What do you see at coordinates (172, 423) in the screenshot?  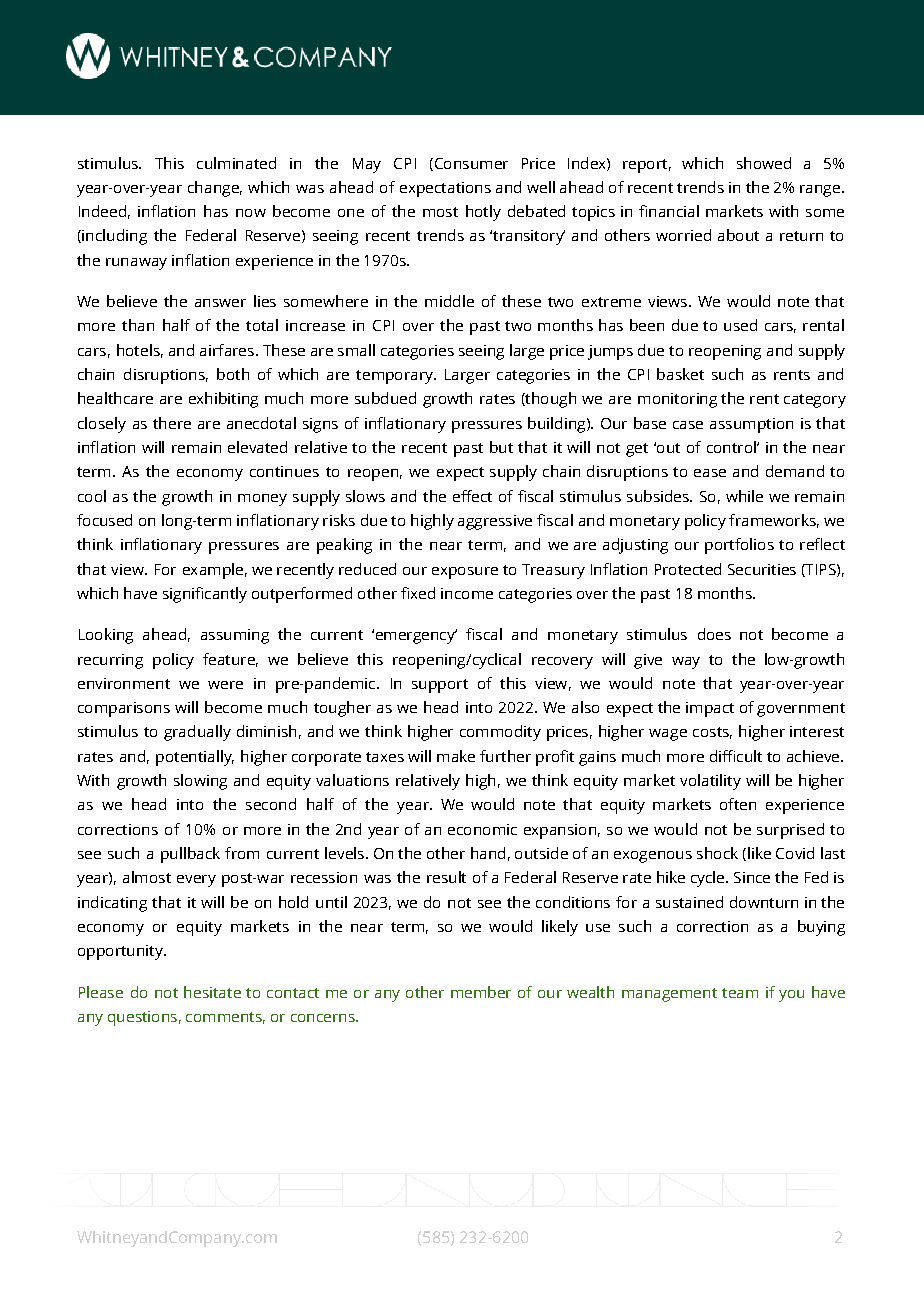 I see `there` at bounding box center [172, 423].
